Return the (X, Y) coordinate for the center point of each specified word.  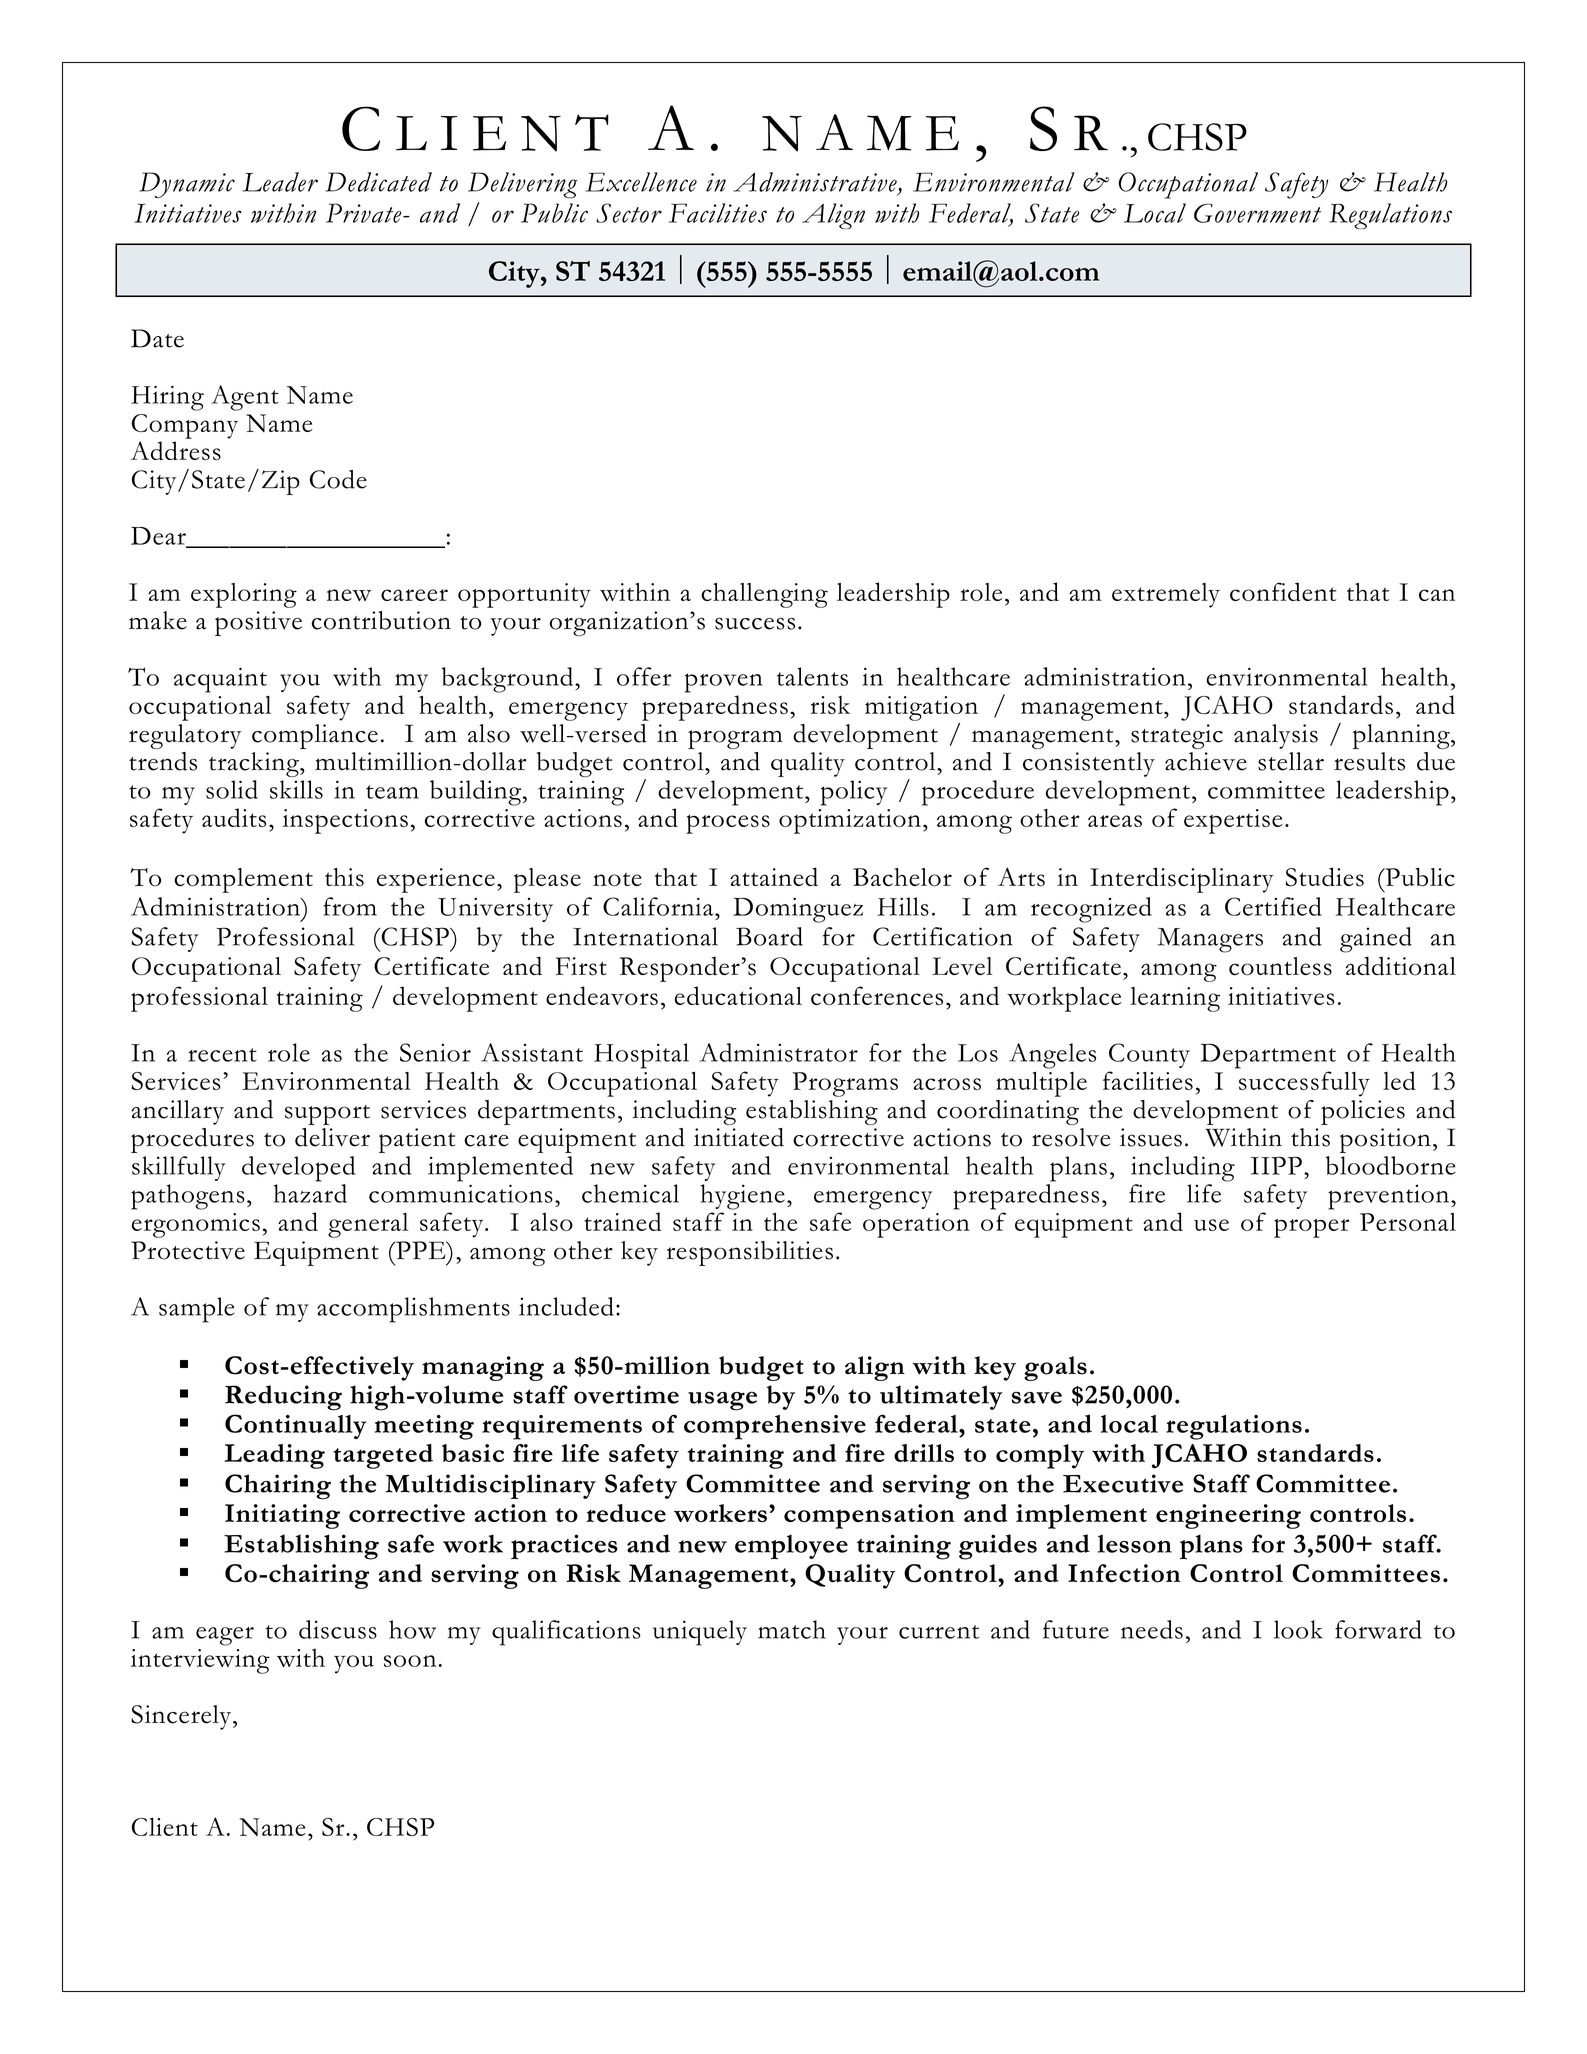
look (1298, 1629)
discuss (338, 1629)
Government (1257, 213)
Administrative (816, 183)
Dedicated (378, 182)
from (350, 906)
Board (769, 936)
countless (1280, 966)
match (792, 1629)
